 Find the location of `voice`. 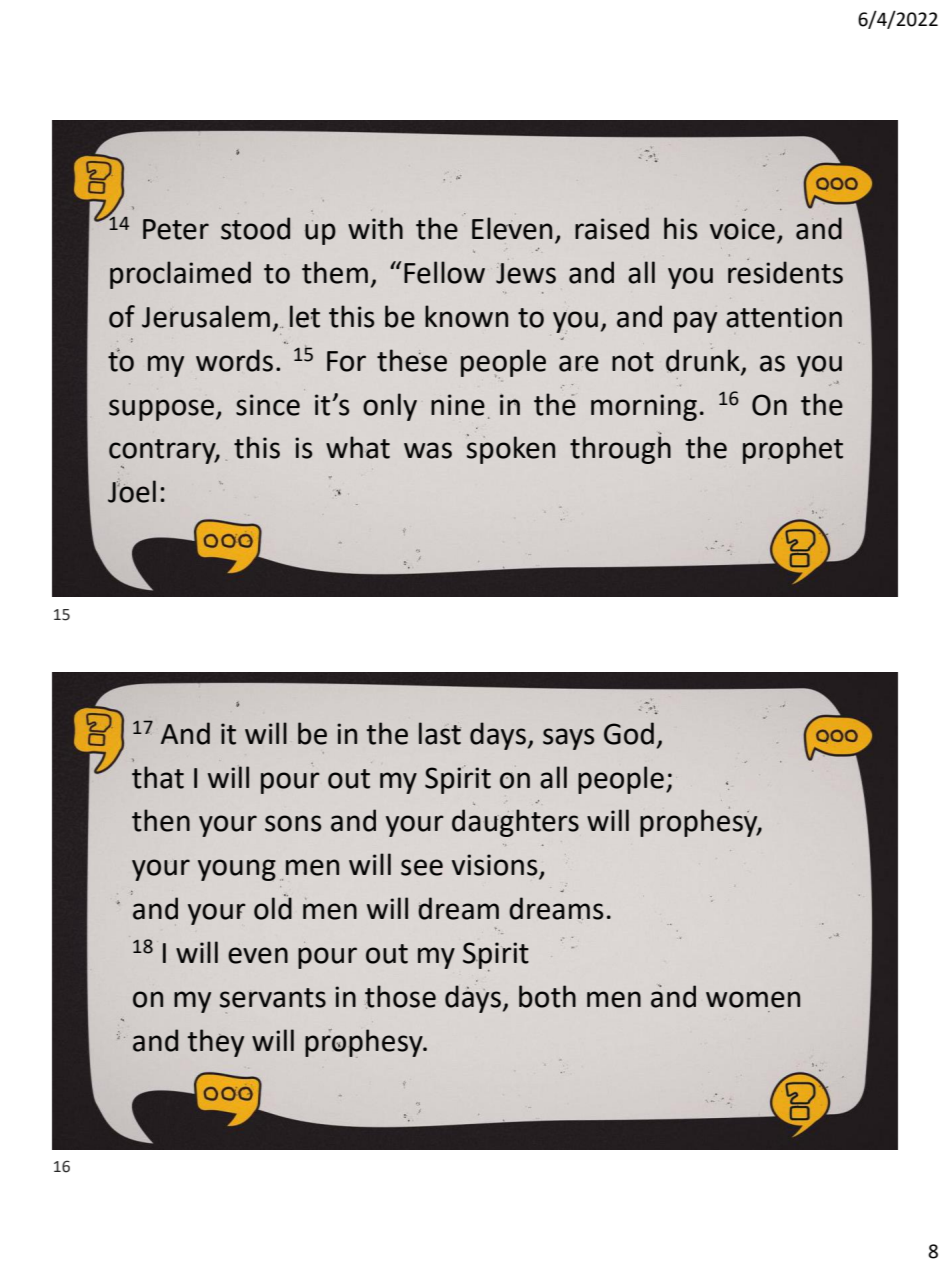

voice is located at coordinates (742, 229).
